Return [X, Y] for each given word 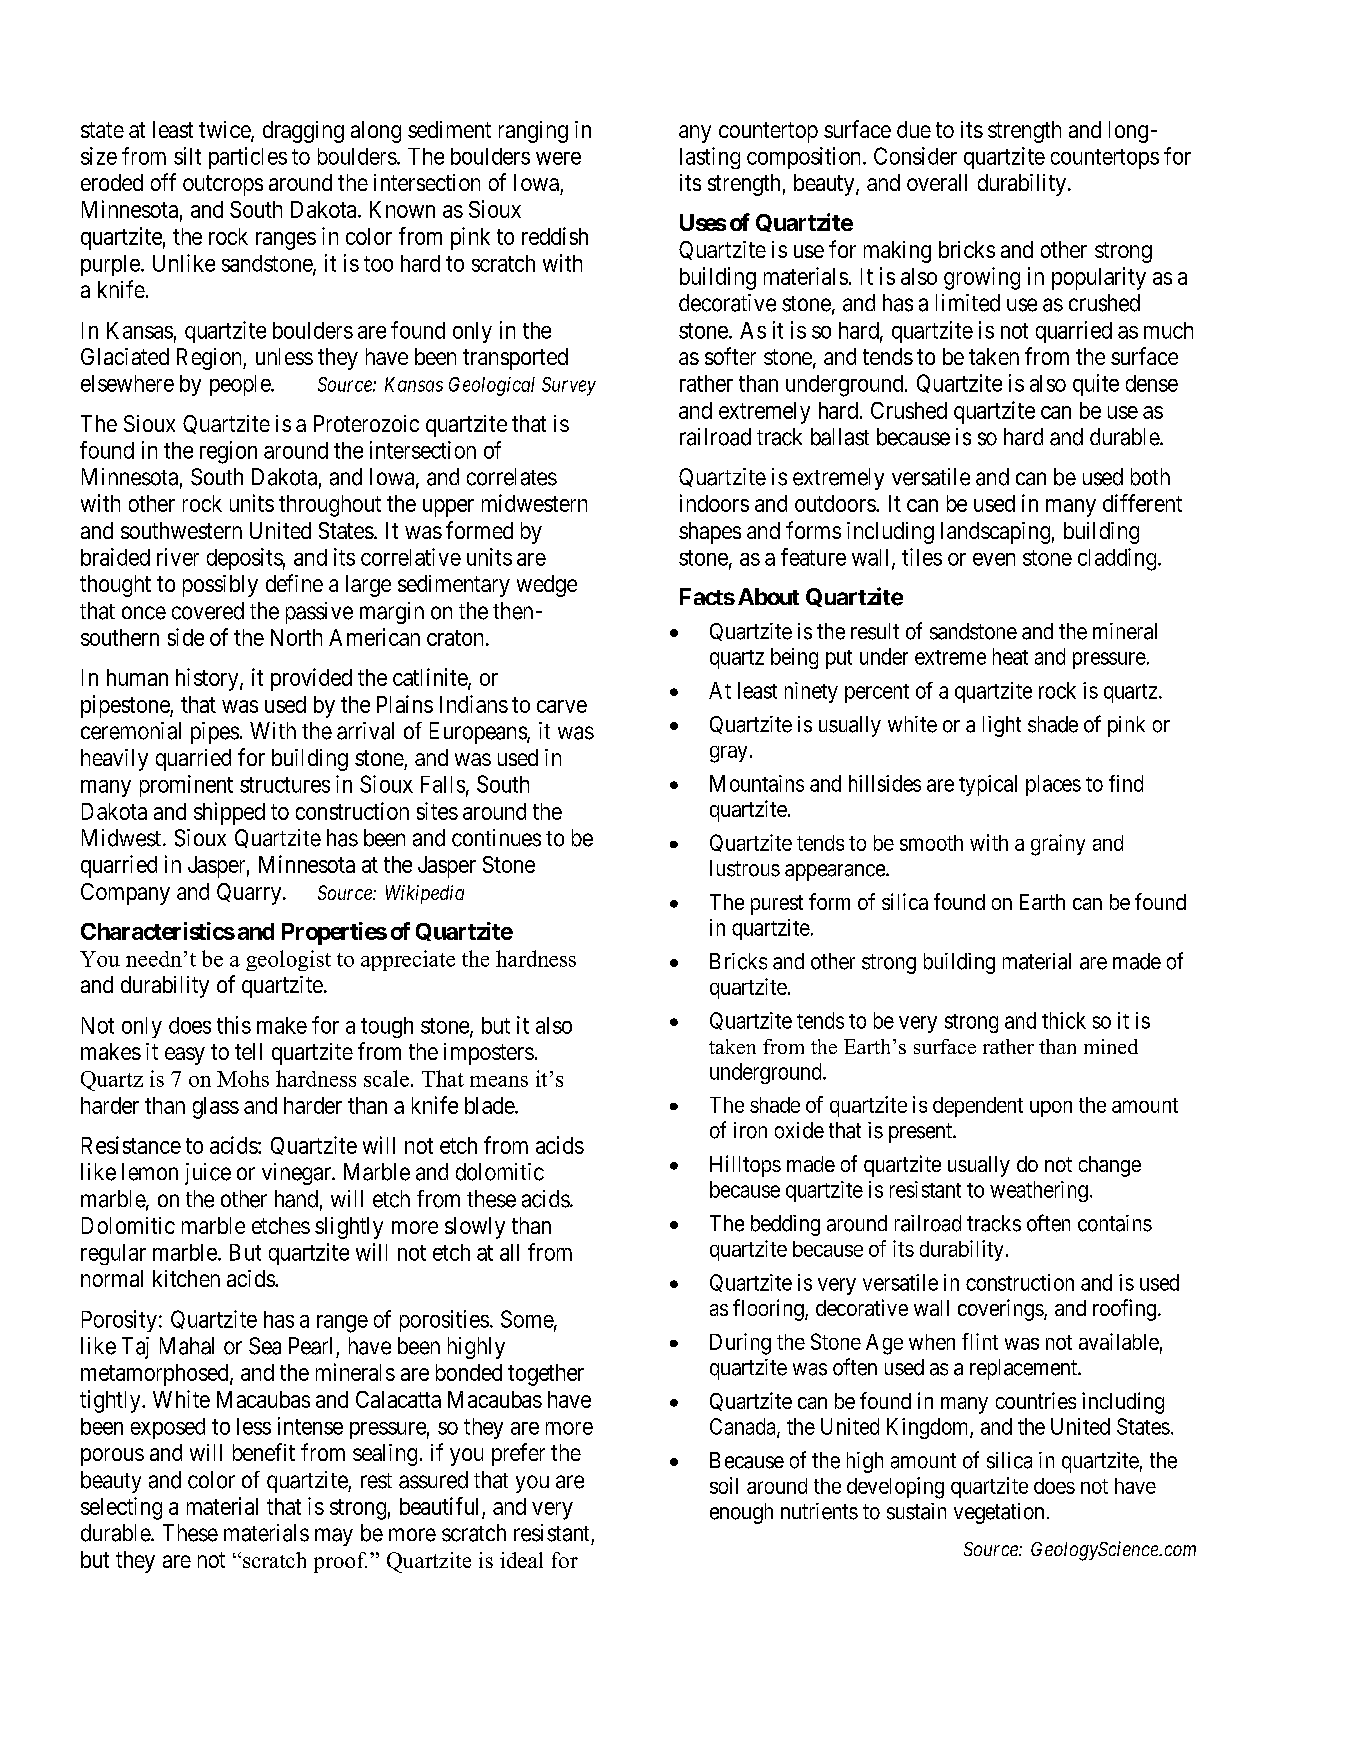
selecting [121, 1508]
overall [937, 182]
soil [724, 1485]
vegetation [999, 1513]
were [558, 158]
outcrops [223, 185]
